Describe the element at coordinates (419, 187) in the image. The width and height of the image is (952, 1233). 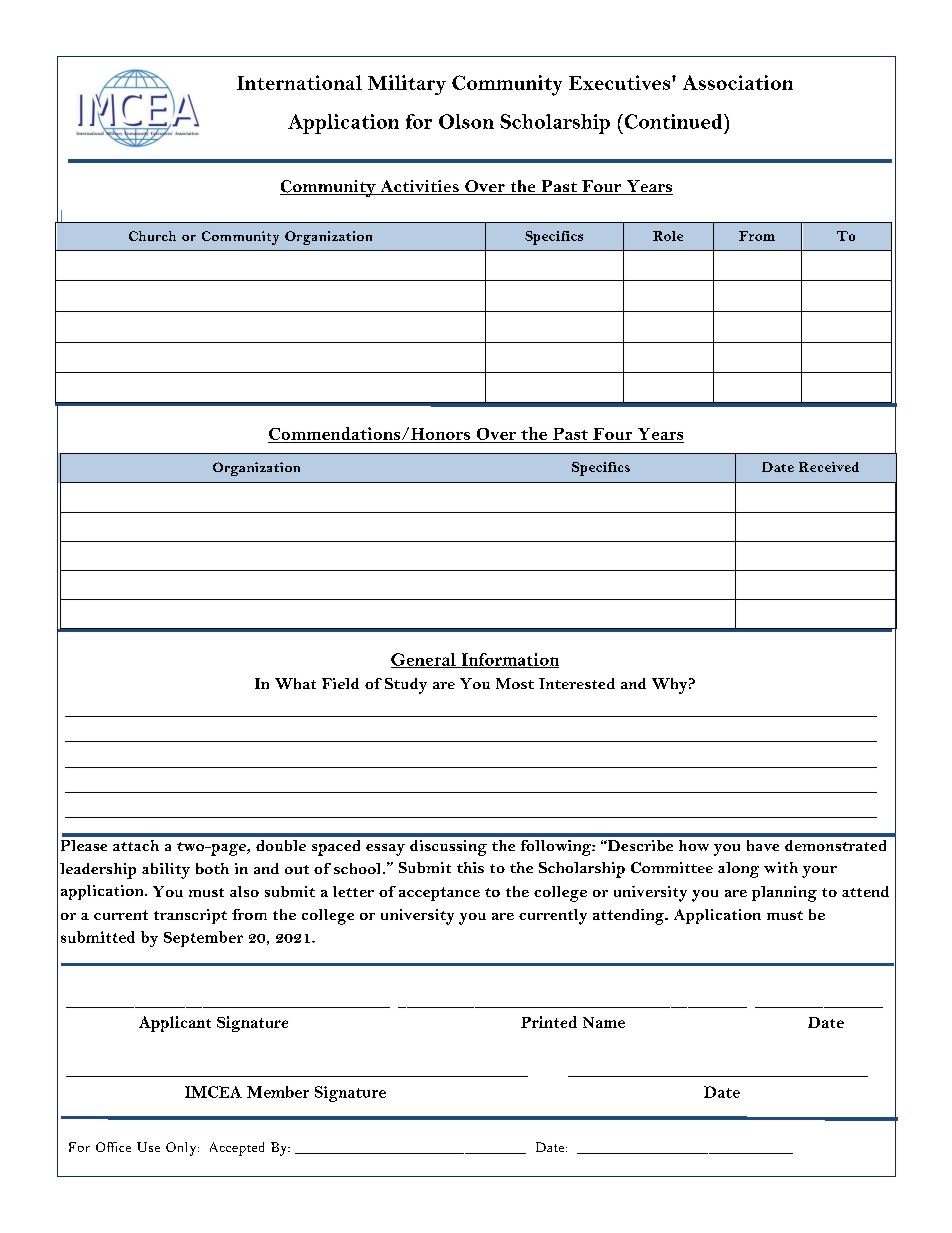
I see `Activities` at that location.
